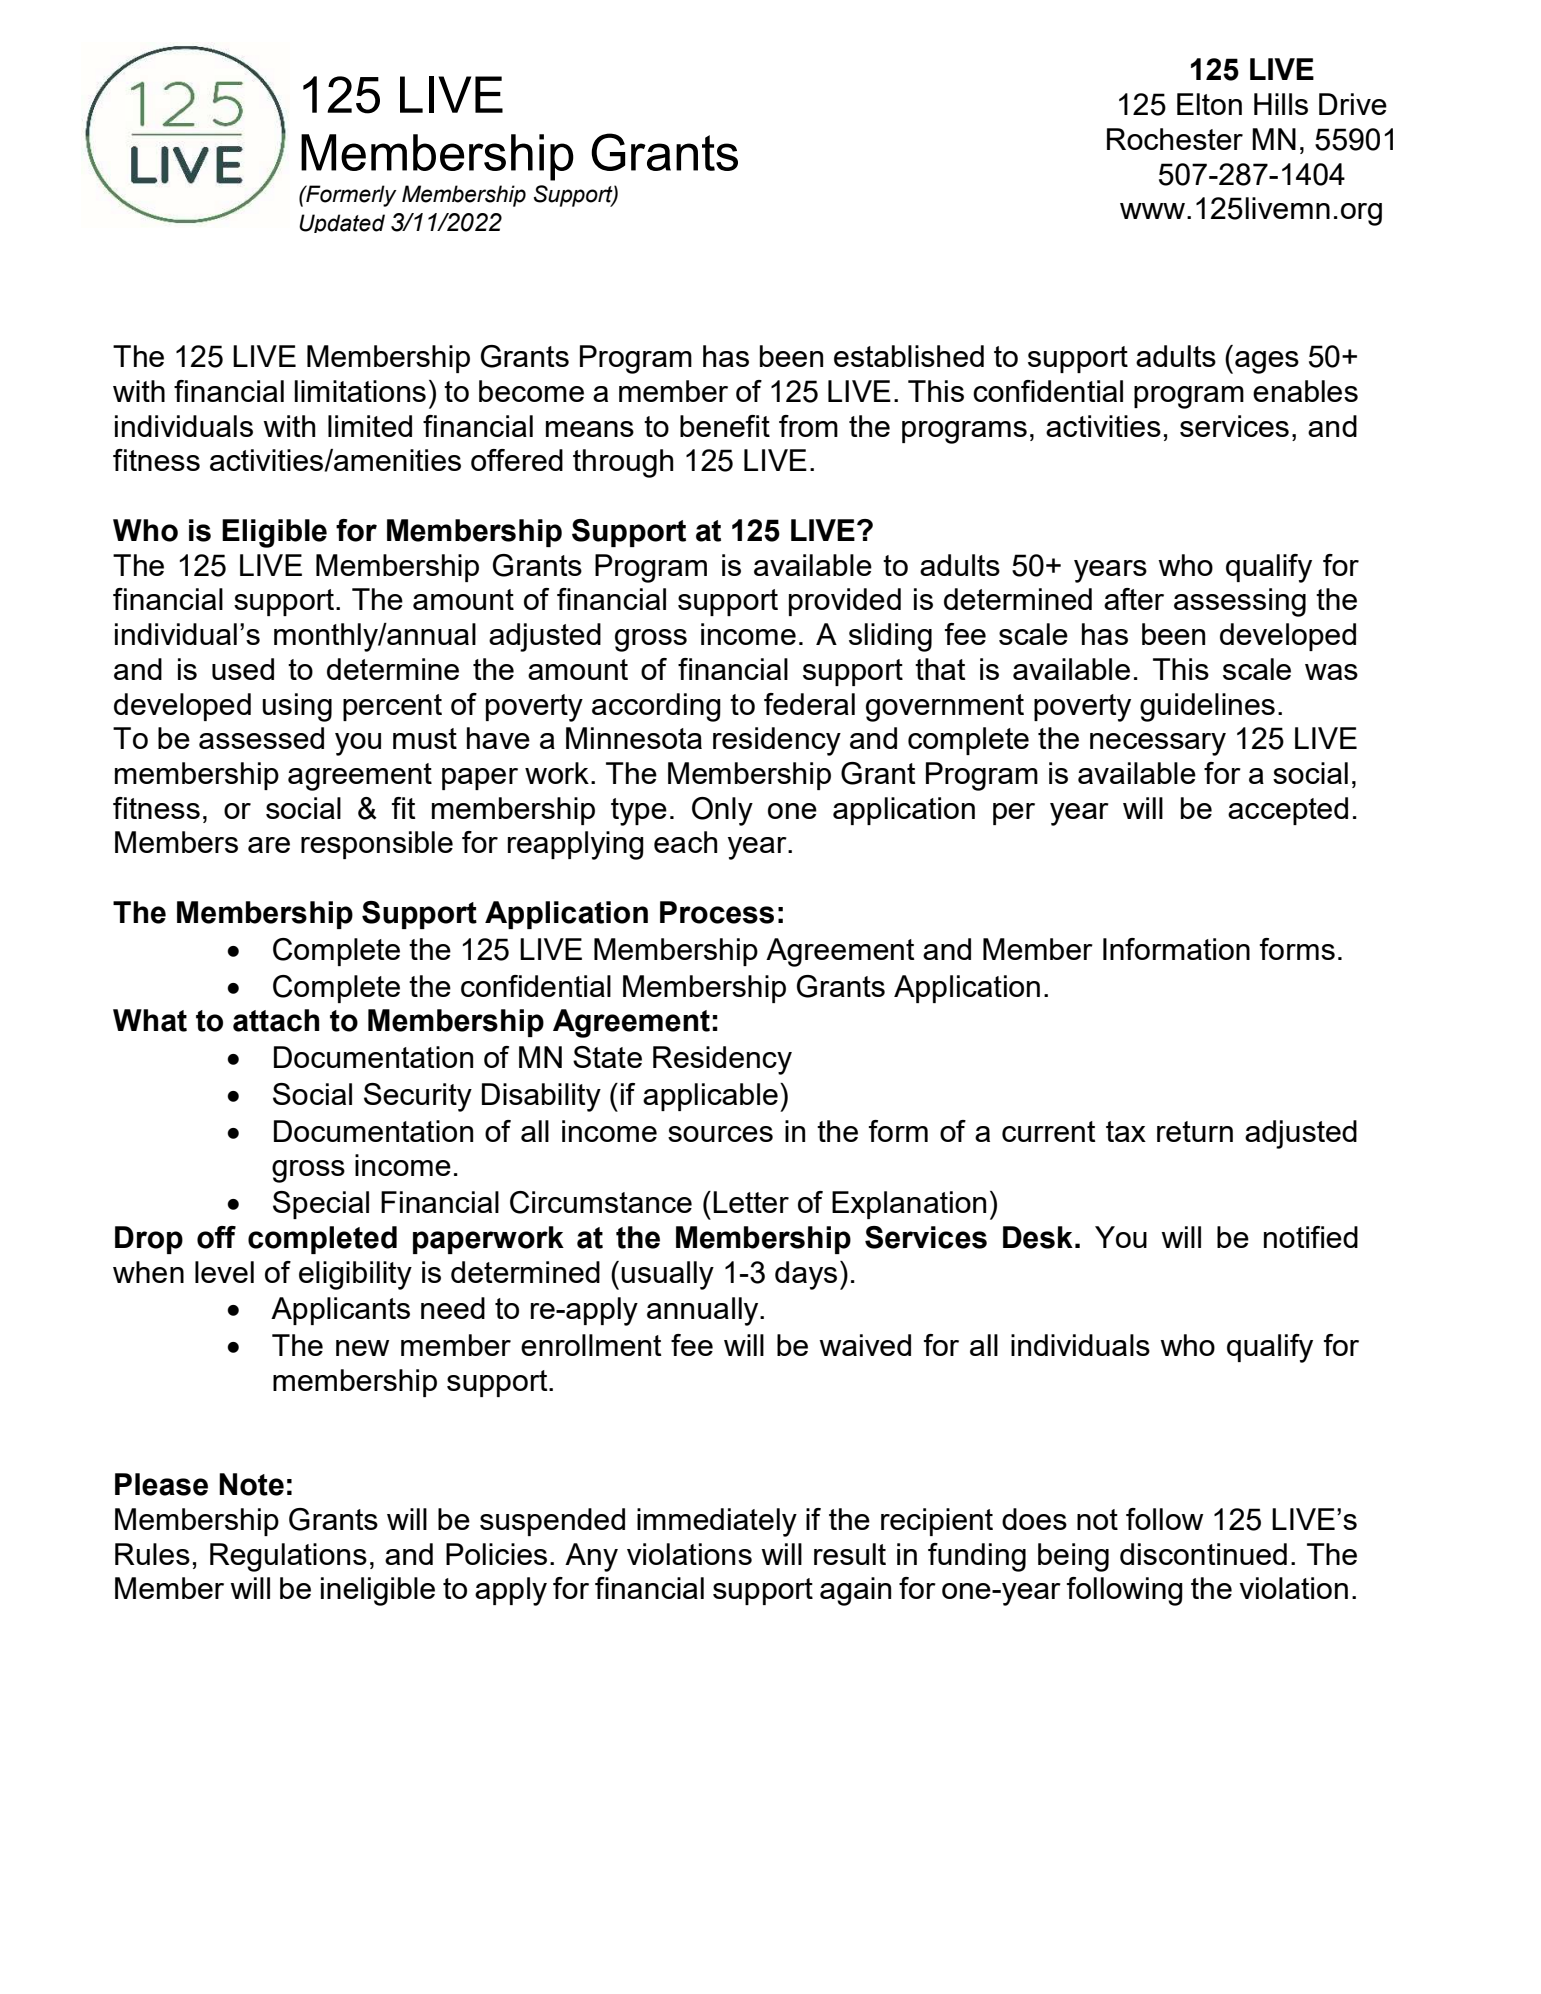 The image size is (1541, 1994). I want to click on assessing, so click(1240, 602).
